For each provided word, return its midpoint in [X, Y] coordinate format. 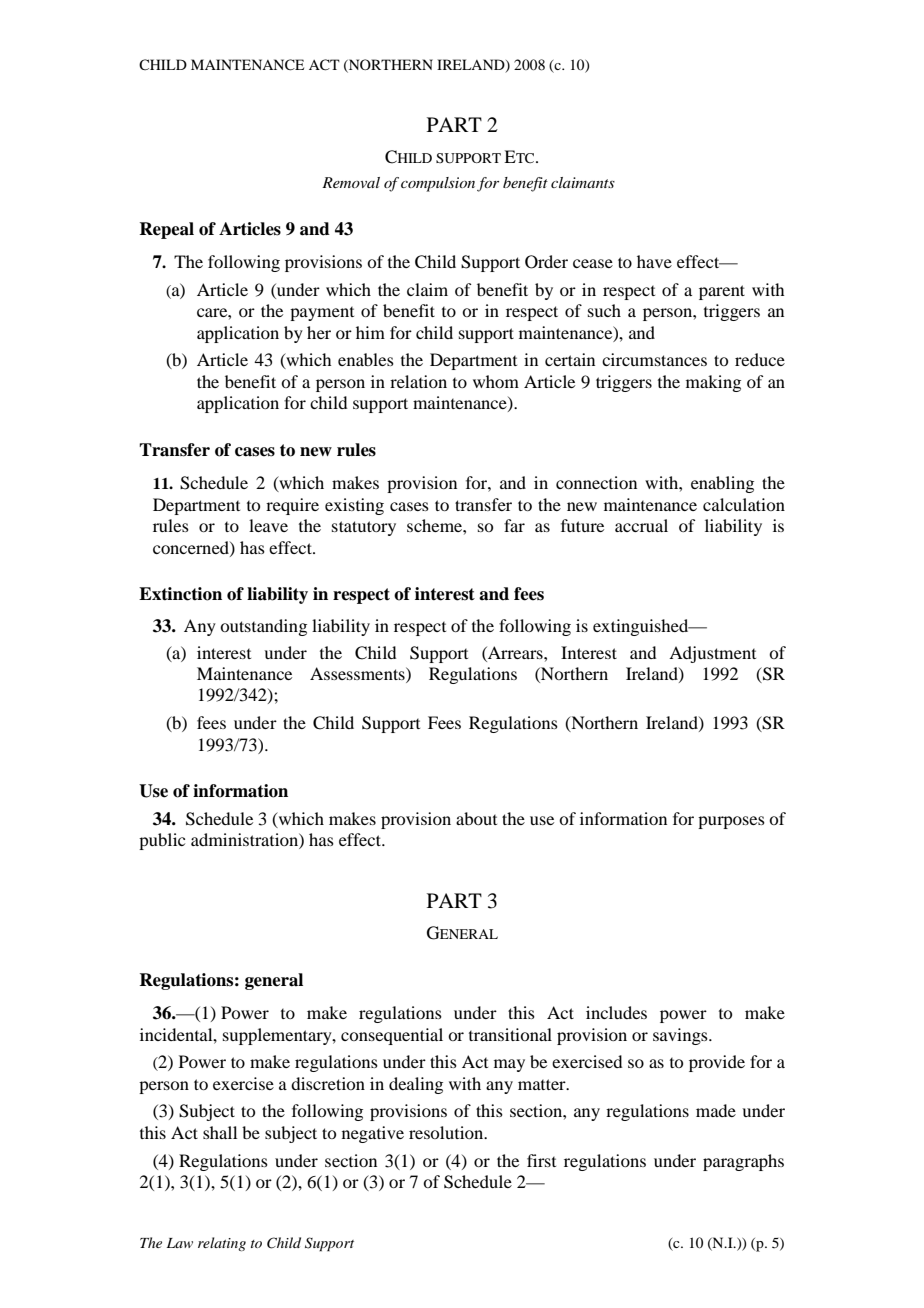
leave [268, 525]
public [162, 841]
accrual [641, 525]
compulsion [438, 184]
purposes [731, 822]
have [654, 261]
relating [222, 1244]
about [476, 818]
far [514, 525]
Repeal [166, 230]
